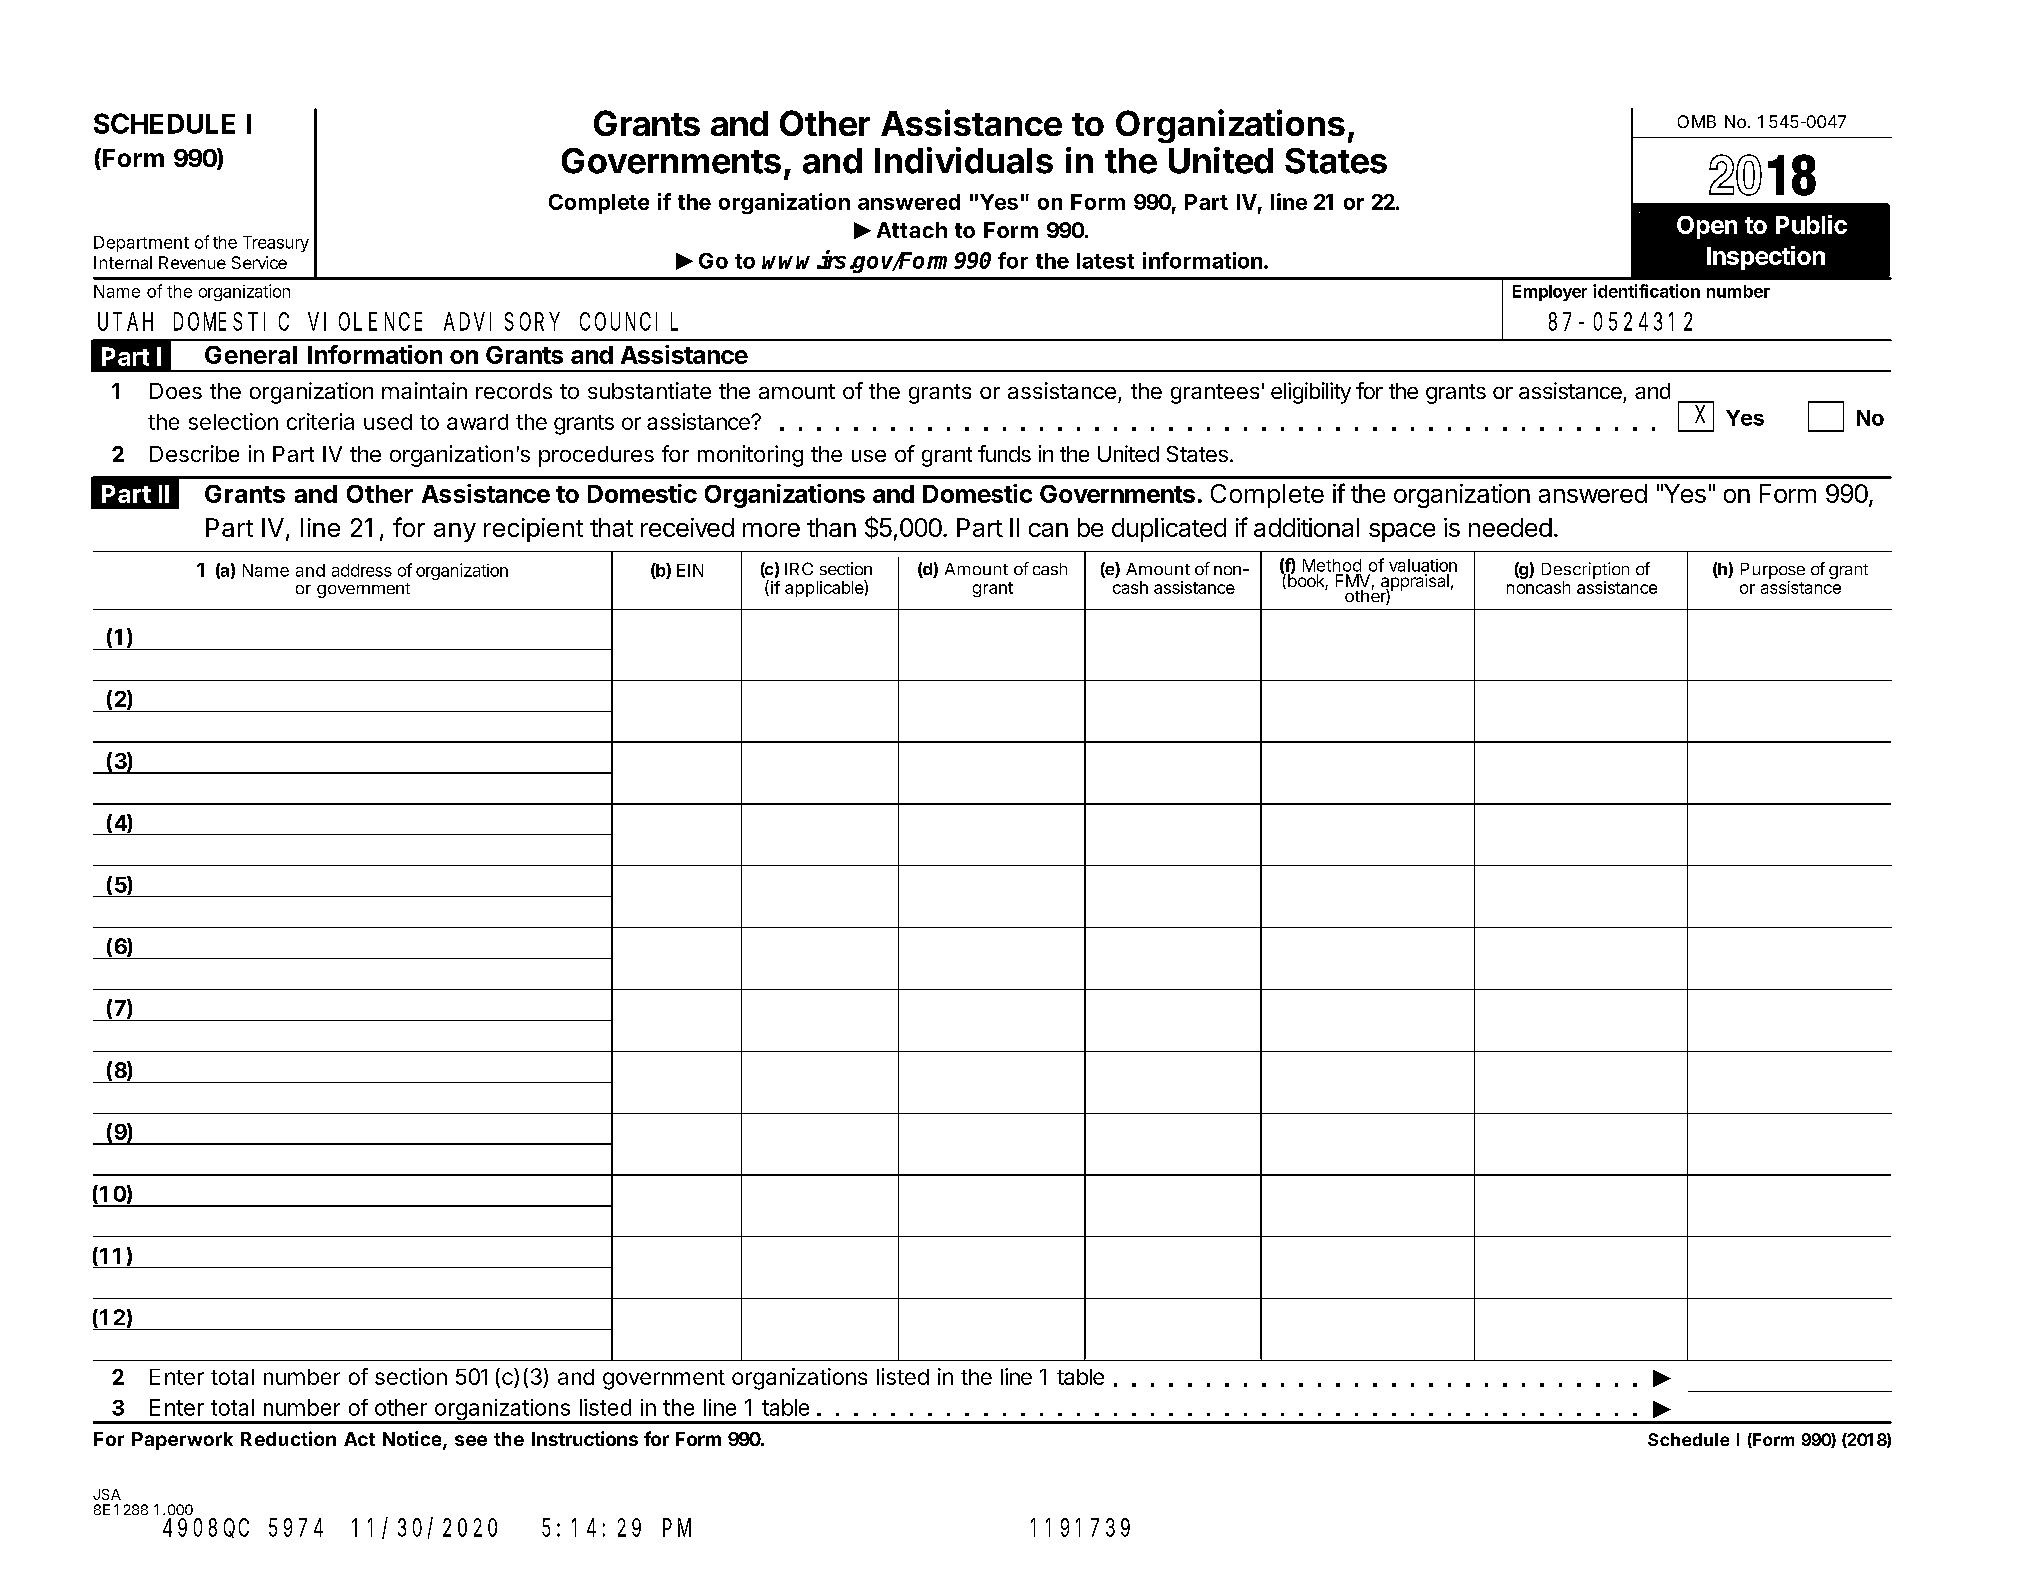 The image size is (2040, 1577). I want to click on OMB, so click(1697, 121).
